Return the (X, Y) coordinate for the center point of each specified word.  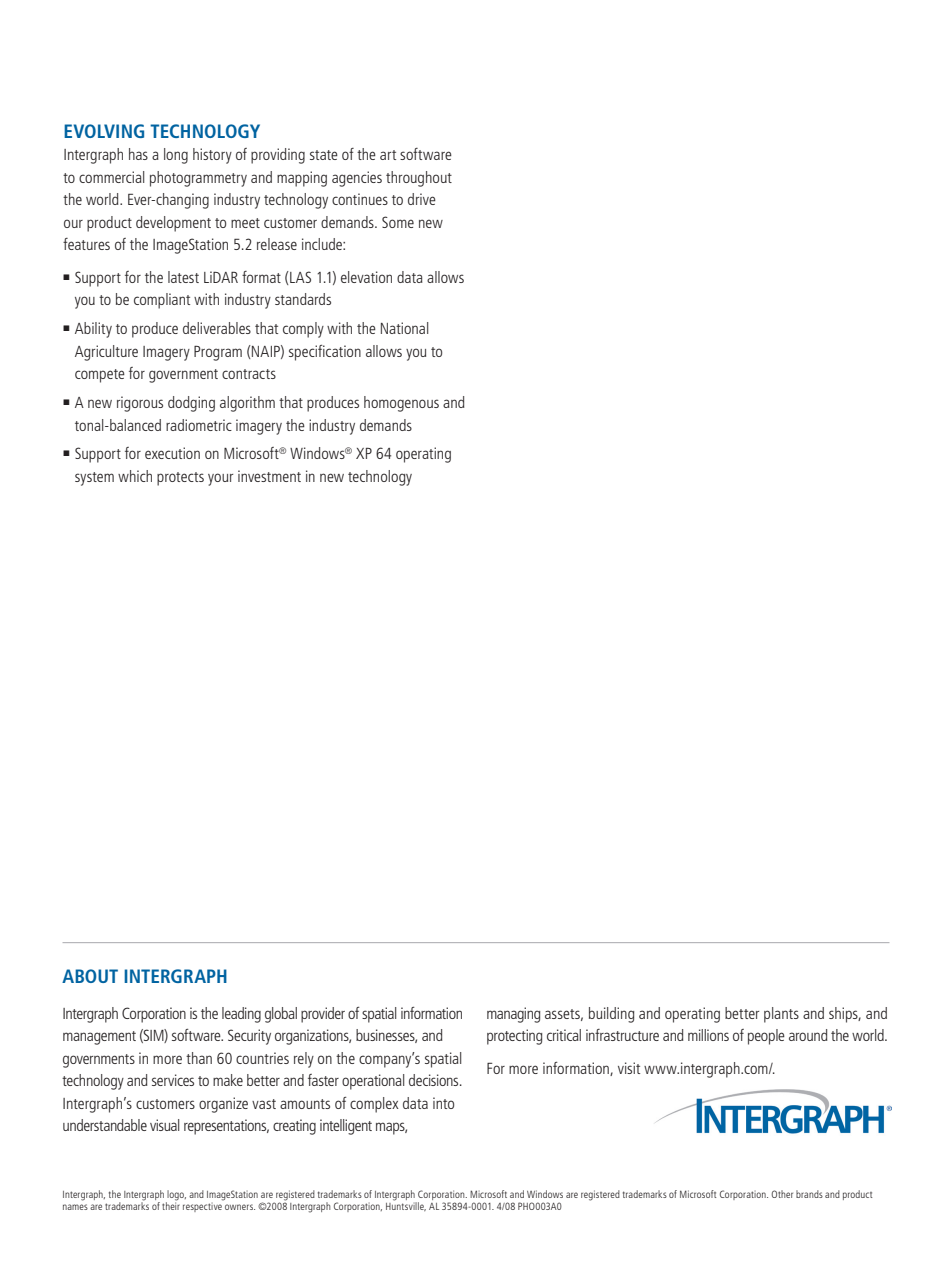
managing (513, 1015)
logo (176, 1196)
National (404, 328)
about (90, 976)
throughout (419, 179)
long (176, 156)
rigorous (140, 404)
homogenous (401, 404)
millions (708, 1035)
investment (269, 476)
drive (422, 199)
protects (180, 479)
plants (781, 1015)
